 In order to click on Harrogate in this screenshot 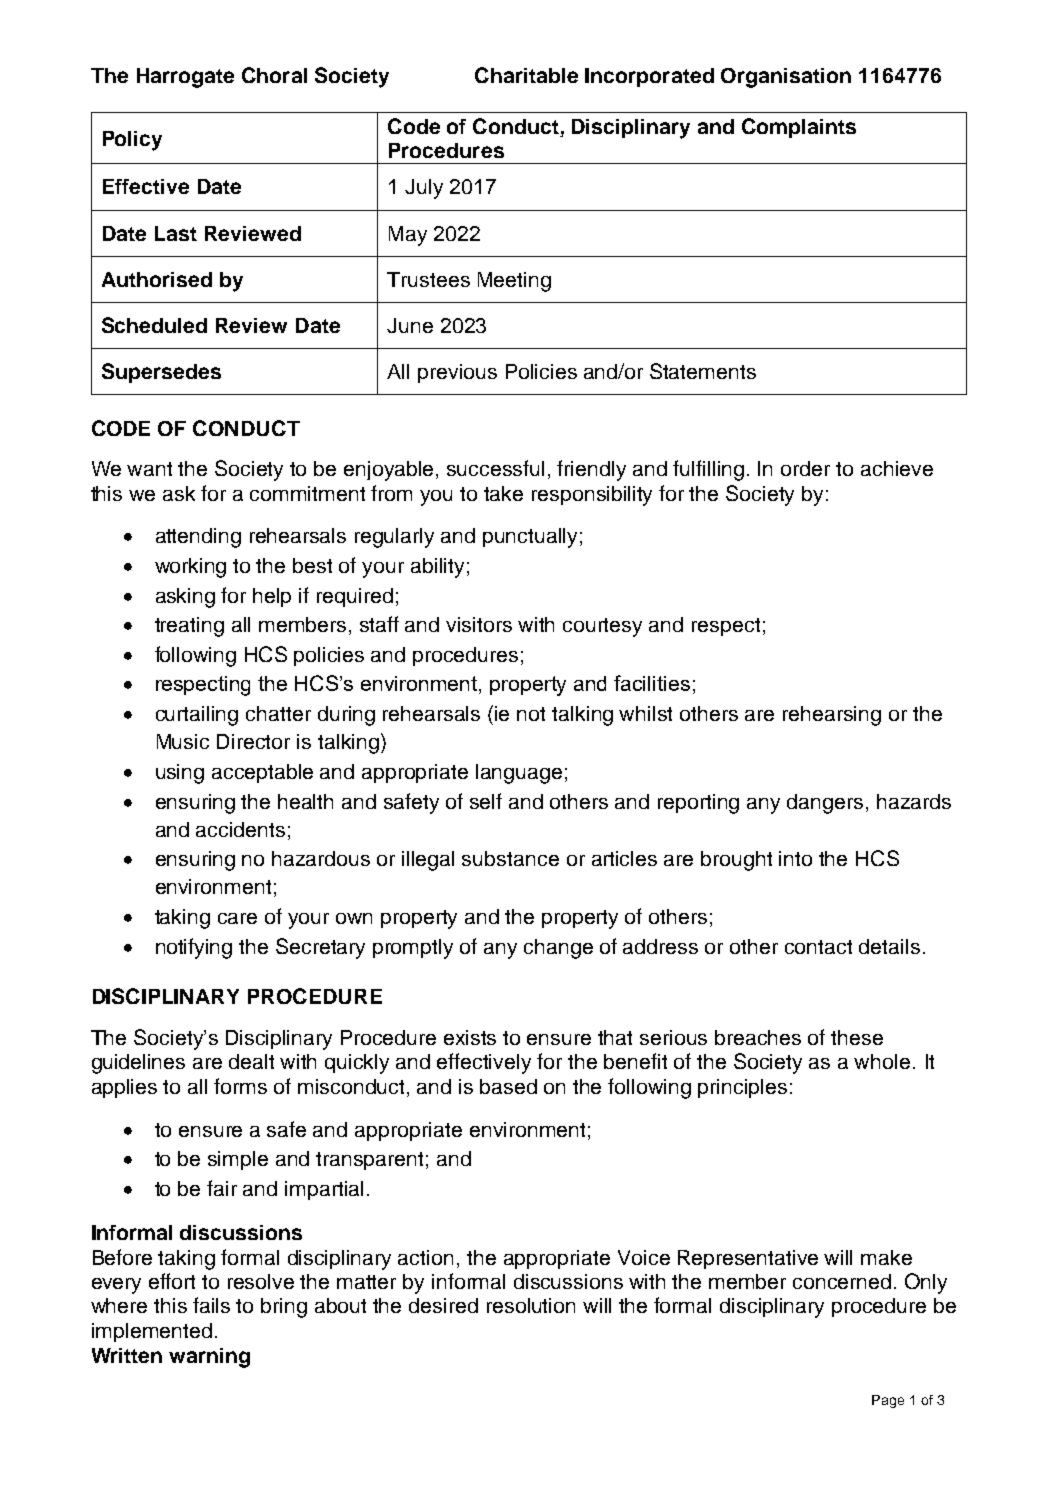, I will do `click(185, 78)`.
